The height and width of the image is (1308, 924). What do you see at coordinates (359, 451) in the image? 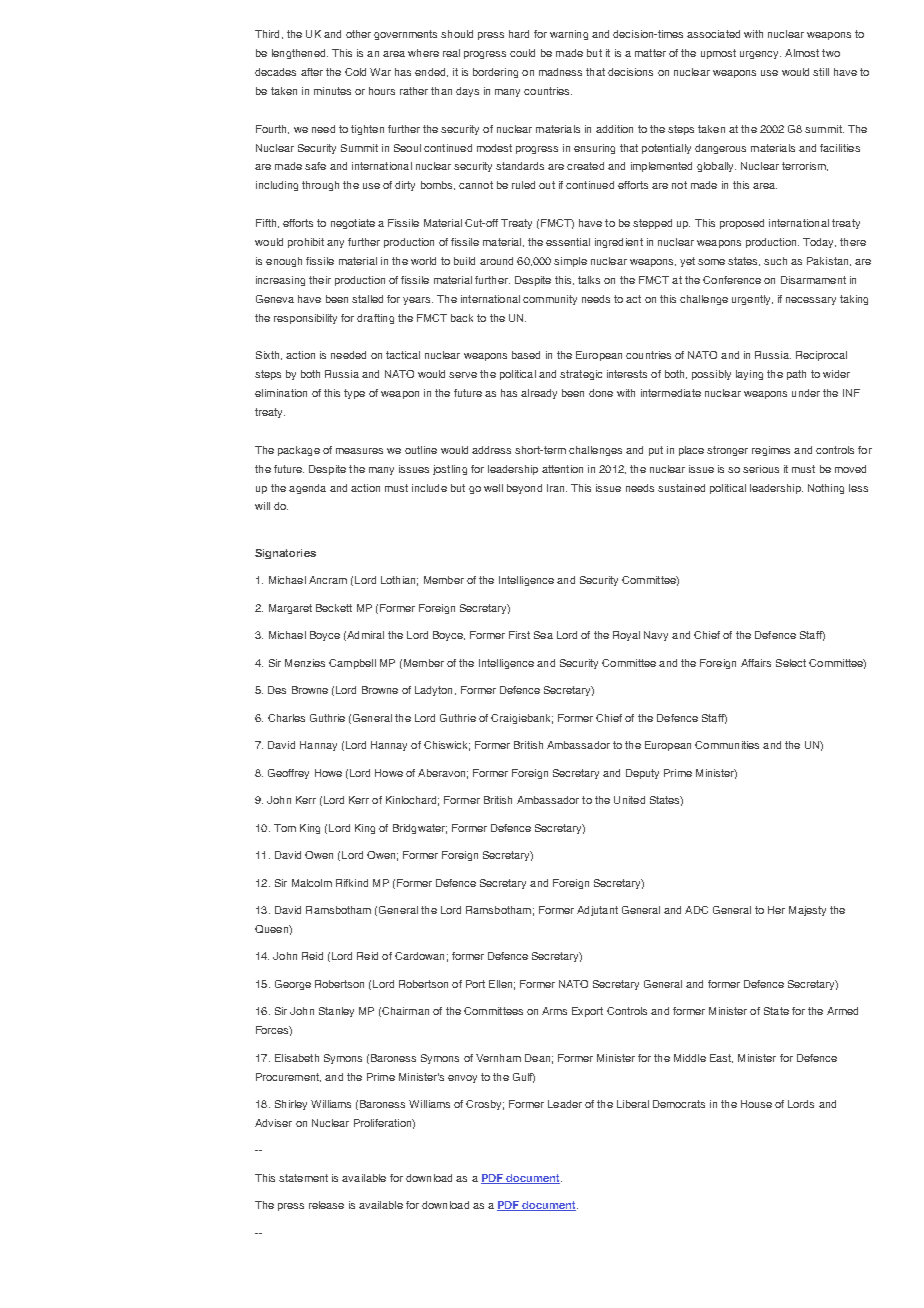
I see `measures` at bounding box center [359, 451].
